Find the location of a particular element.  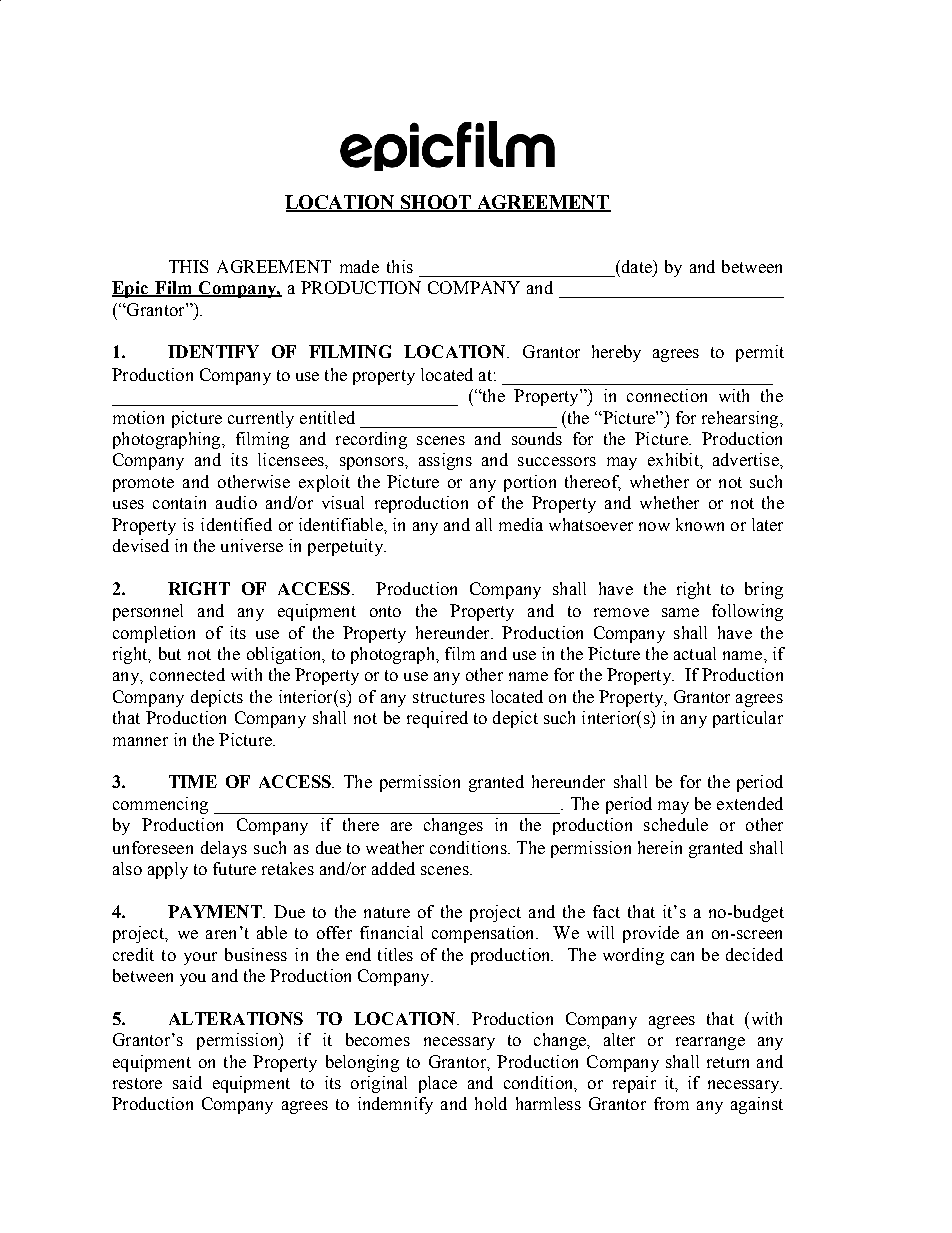

herein is located at coordinates (660, 847).
